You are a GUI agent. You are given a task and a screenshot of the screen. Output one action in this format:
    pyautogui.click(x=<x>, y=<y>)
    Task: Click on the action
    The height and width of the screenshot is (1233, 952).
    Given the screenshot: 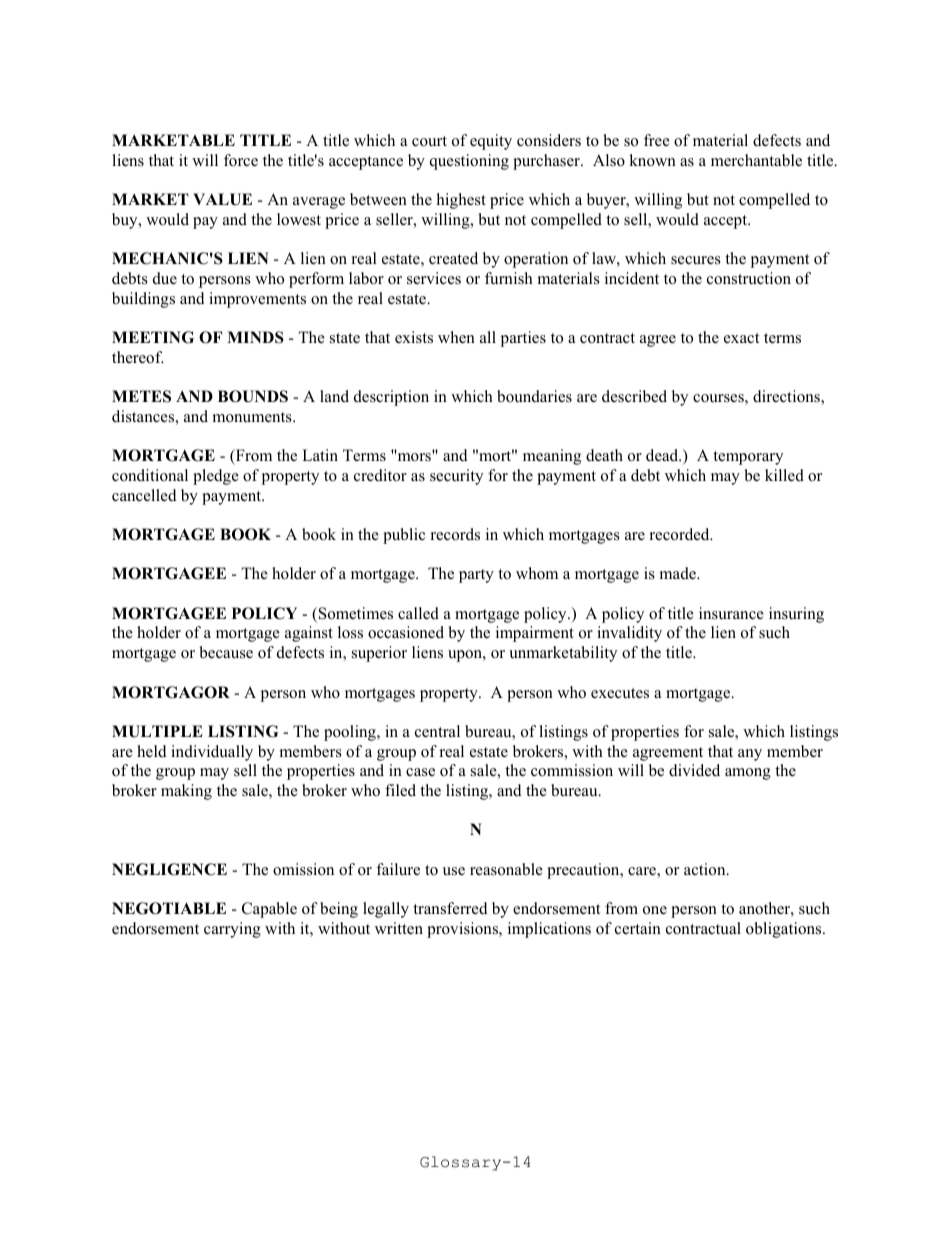 What is the action you would take?
    pyautogui.click(x=706, y=869)
